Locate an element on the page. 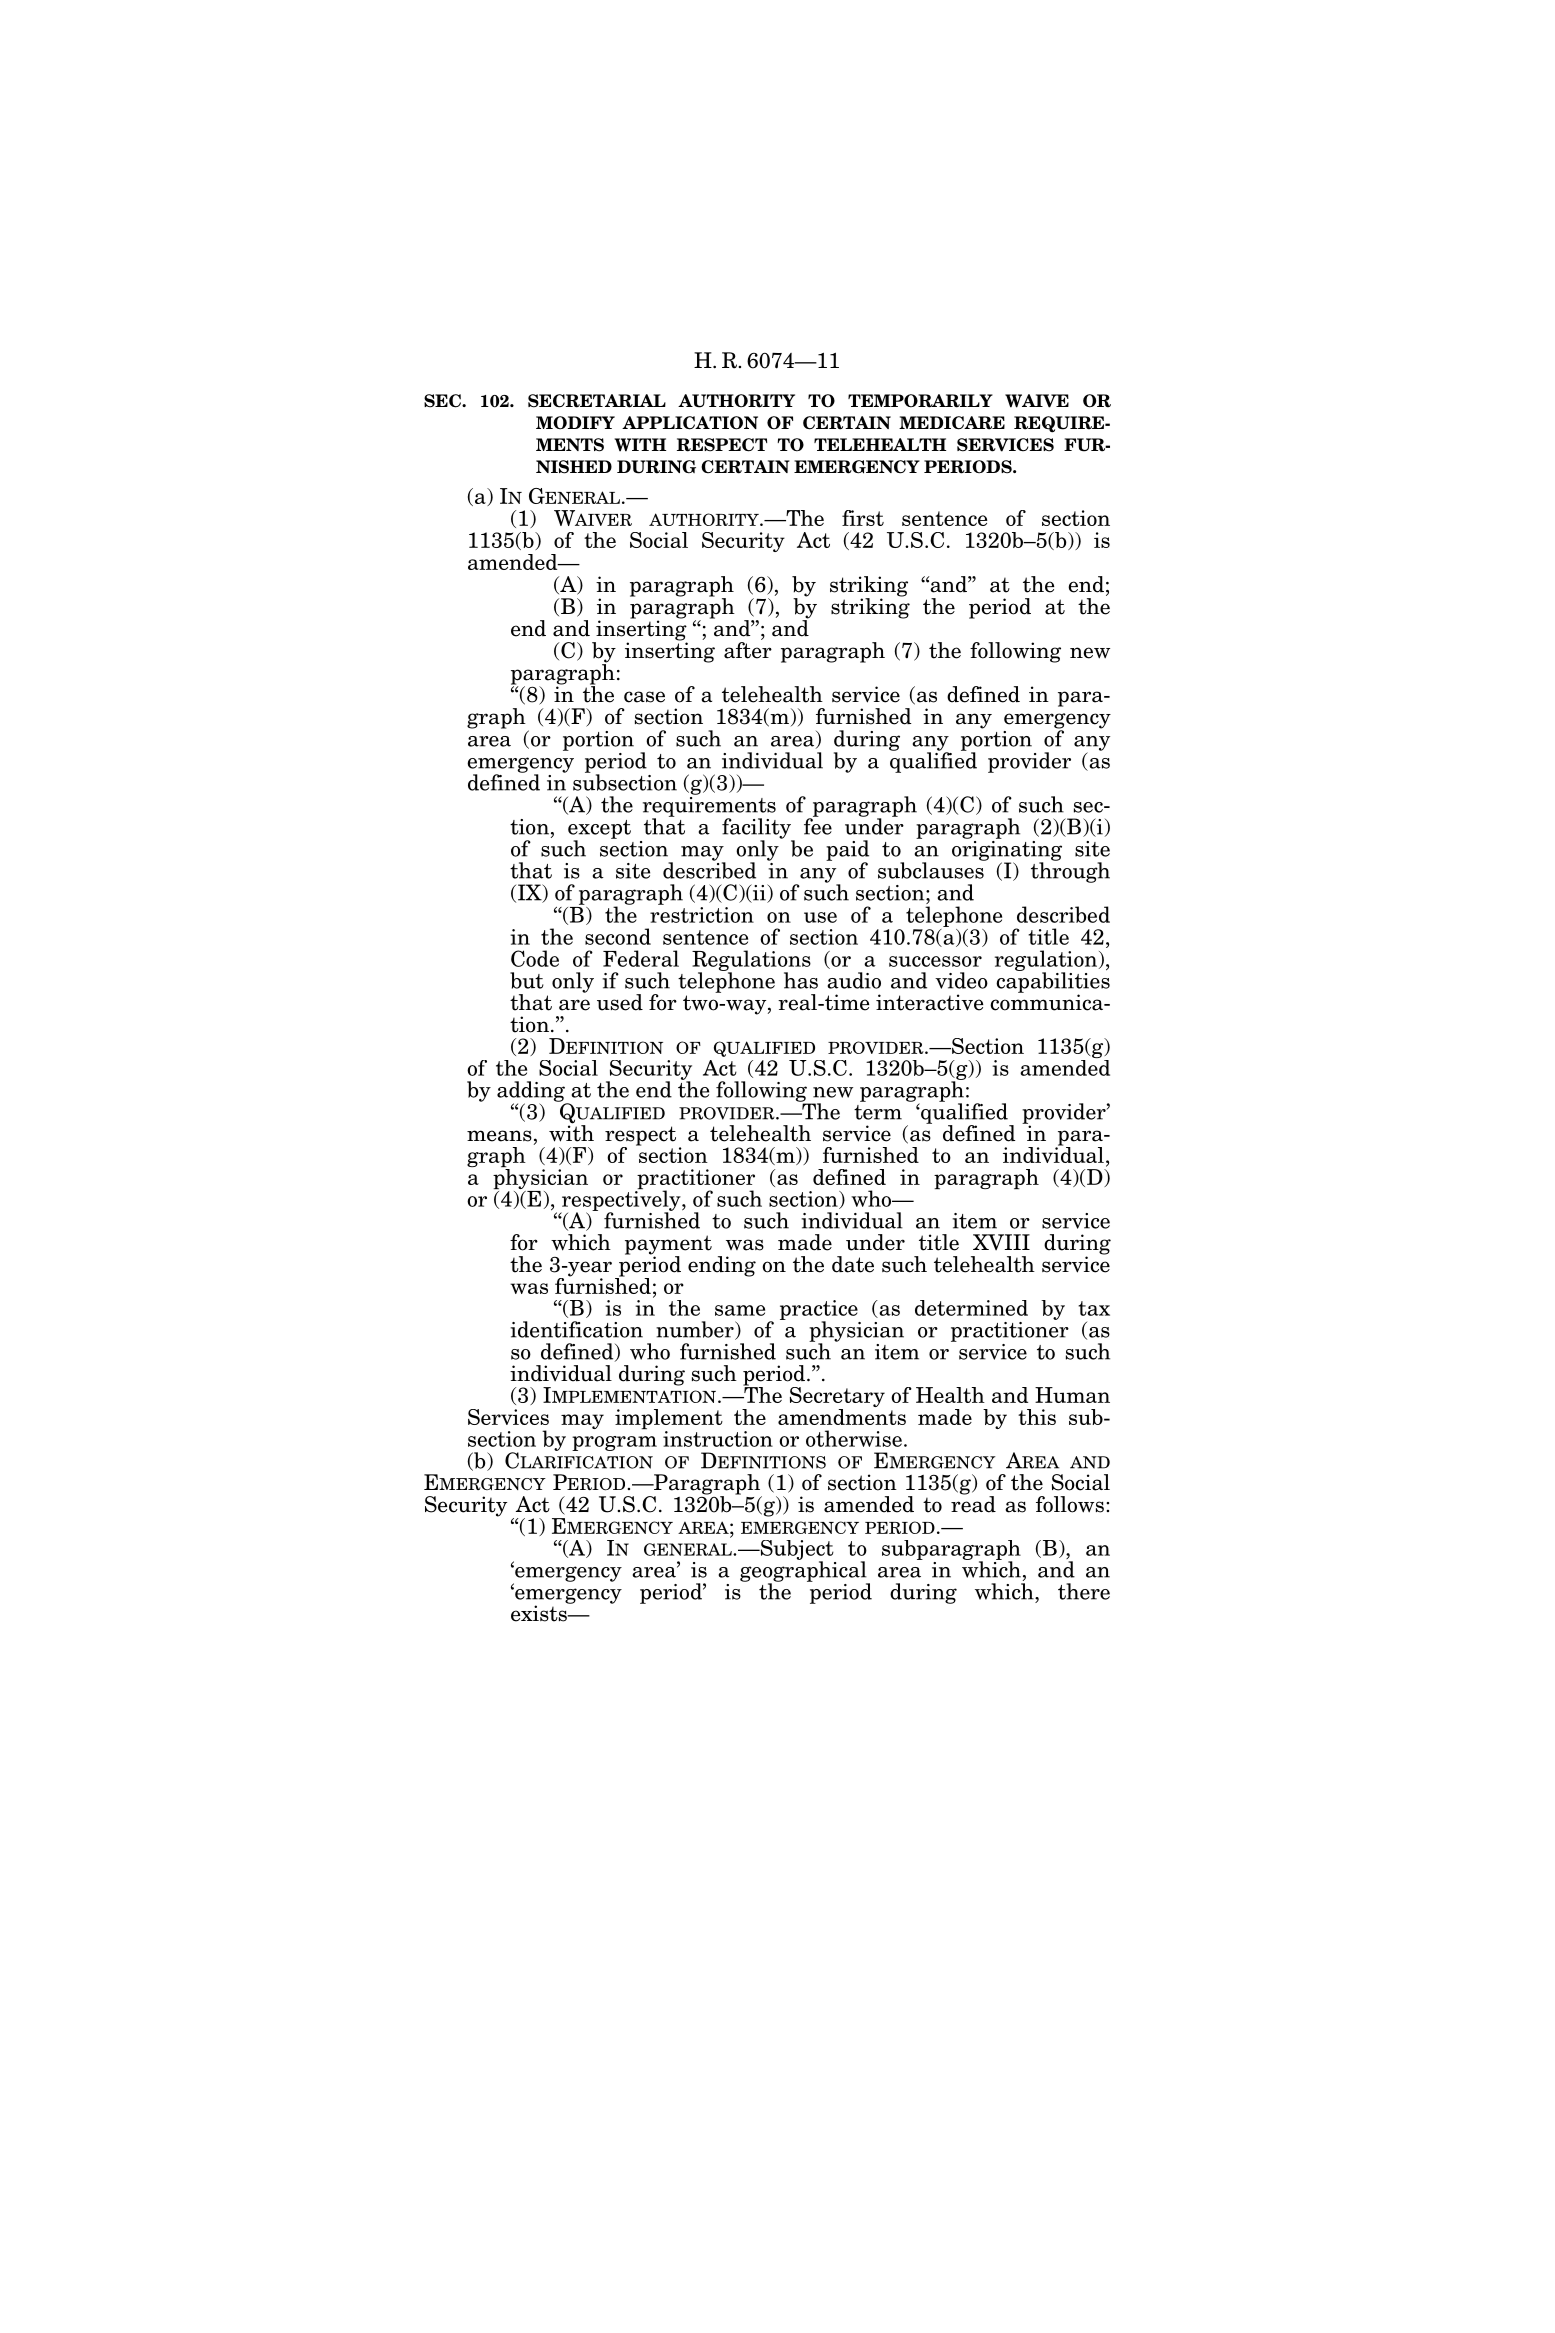 This image has width=1555, height=2333. exists is located at coordinates (540, 1612).
